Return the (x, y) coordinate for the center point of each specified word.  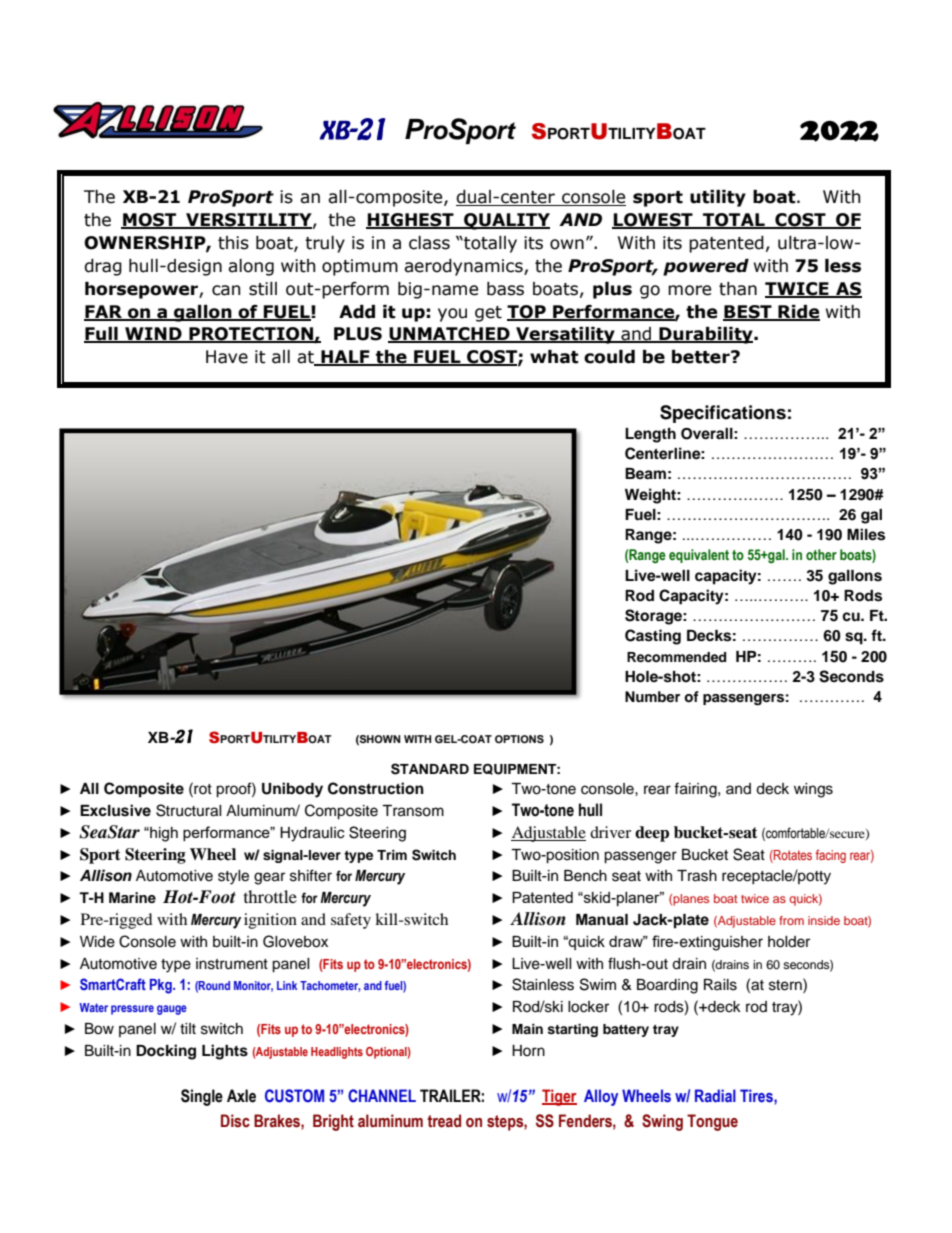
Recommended (676, 657)
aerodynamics (464, 267)
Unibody (292, 790)
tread (444, 1121)
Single (202, 1097)
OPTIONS (519, 739)
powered (706, 267)
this (233, 243)
